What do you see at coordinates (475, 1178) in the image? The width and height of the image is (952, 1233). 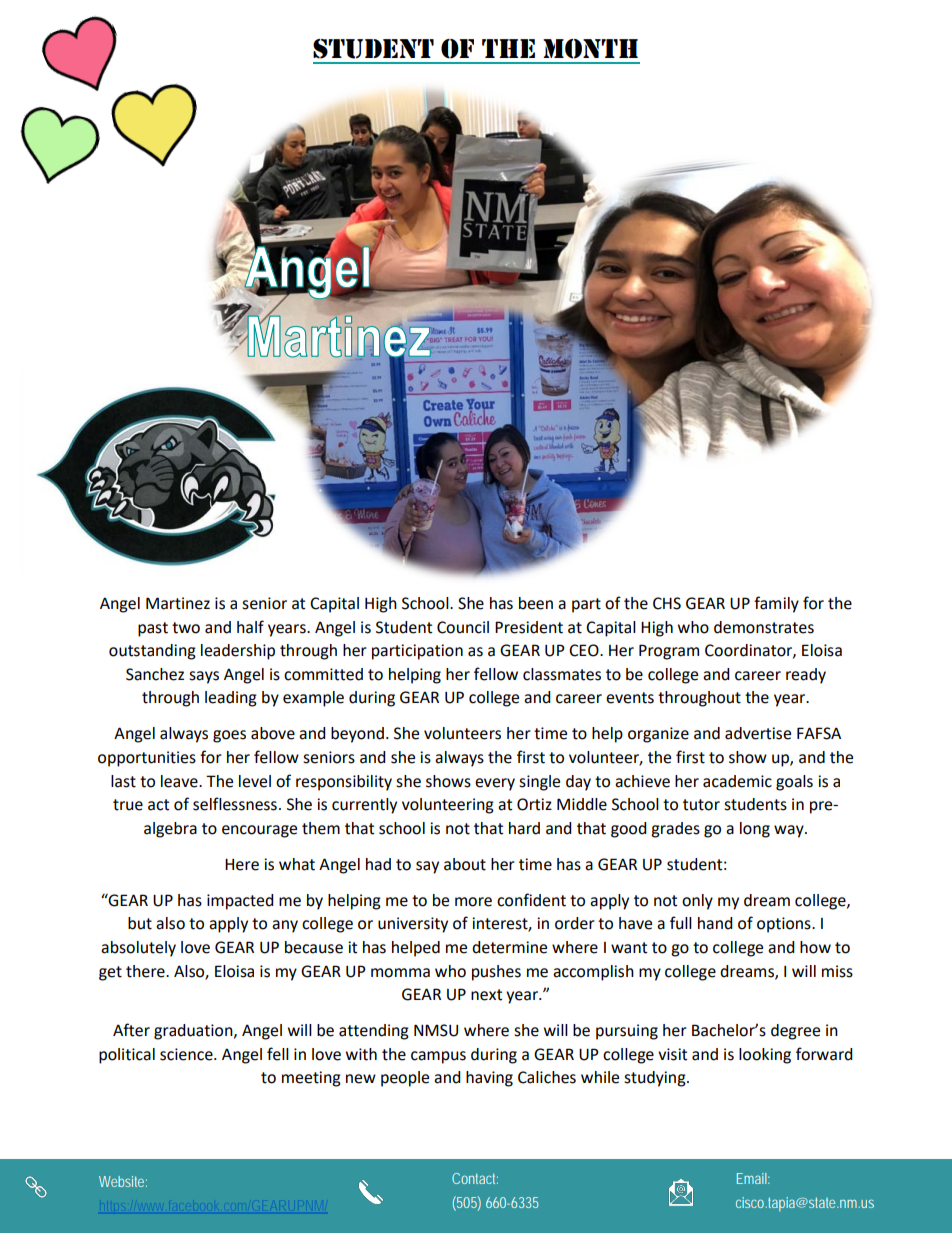 I see `Contact` at bounding box center [475, 1178].
